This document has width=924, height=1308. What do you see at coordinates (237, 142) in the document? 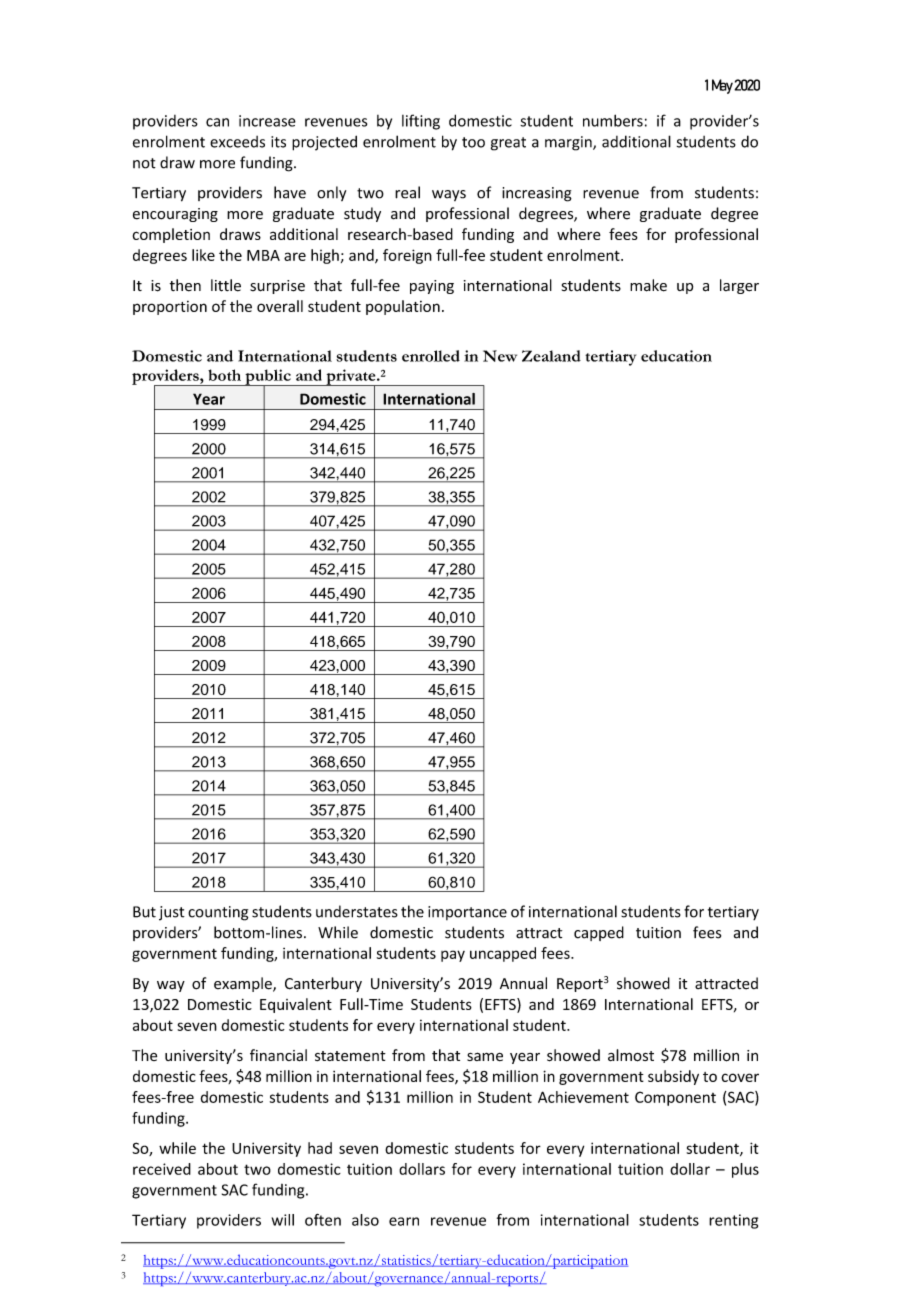
I see `exceeds` at bounding box center [237, 142].
